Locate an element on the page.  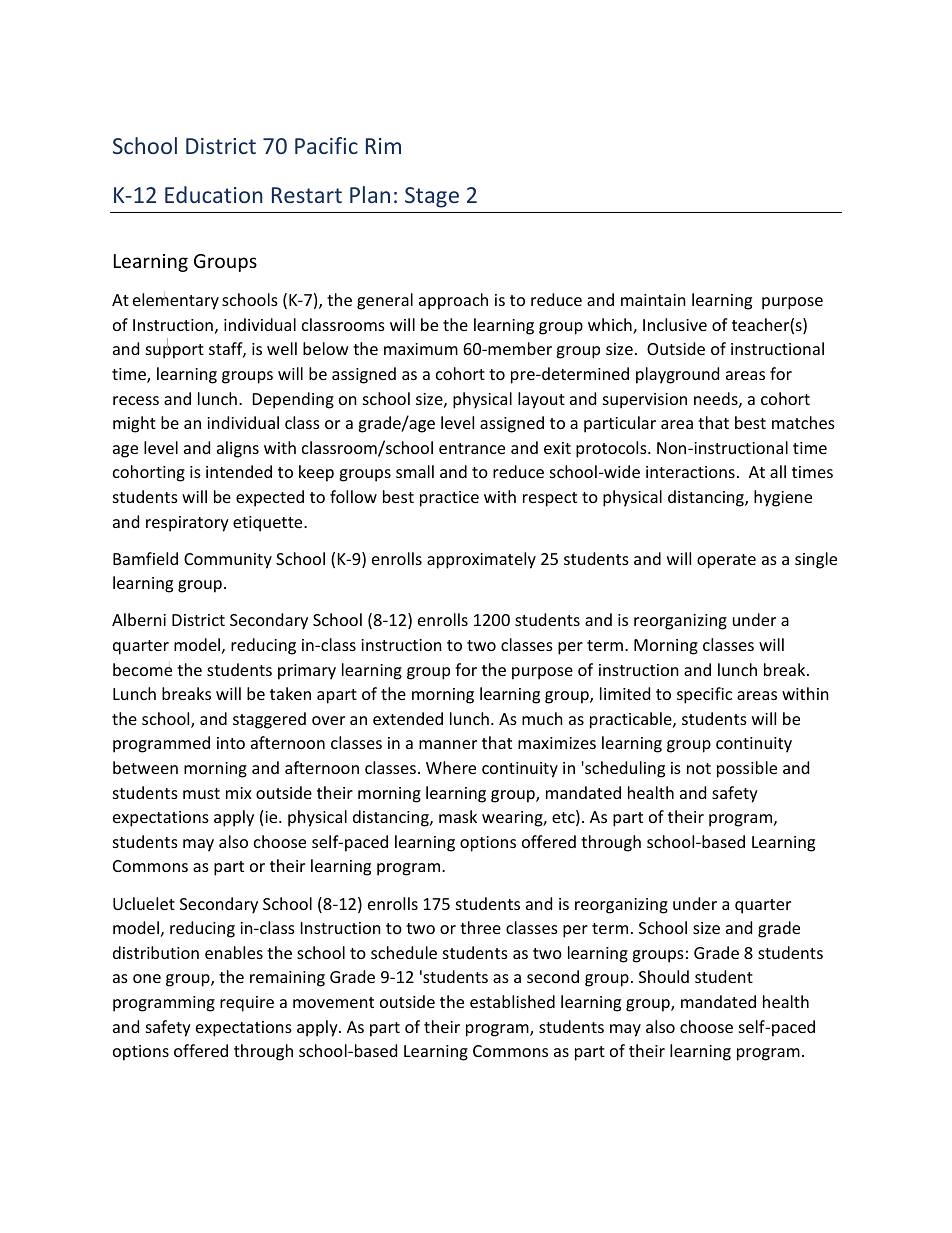
Stage is located at coordinates (432, 197).
